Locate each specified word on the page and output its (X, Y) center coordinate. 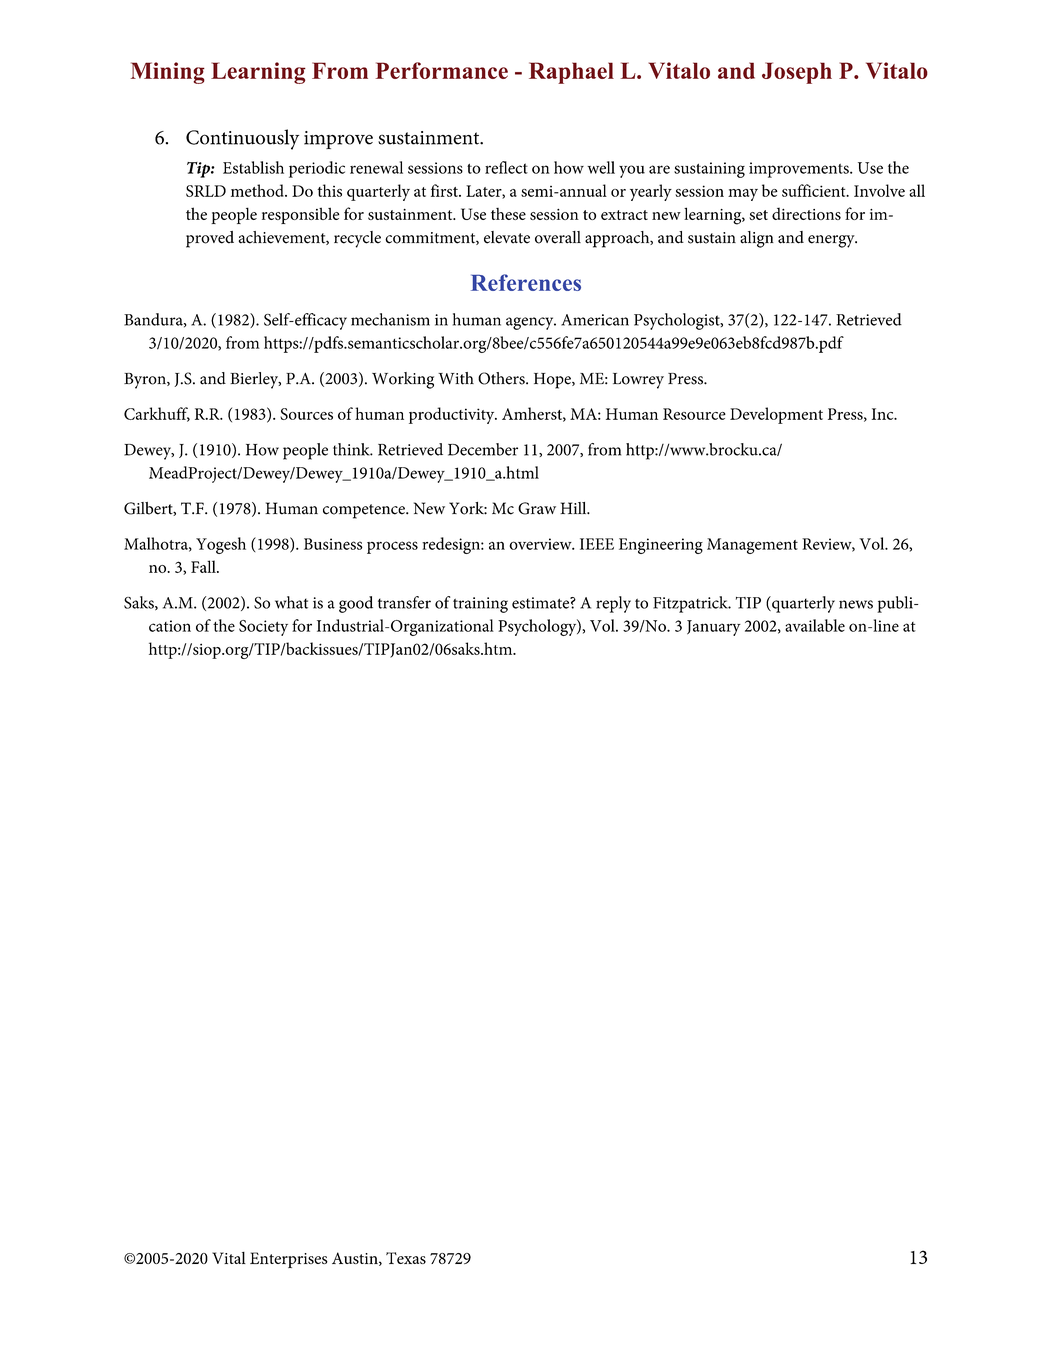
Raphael (571, 73)
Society (263, 628)
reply (613, 604)
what (291, 602)
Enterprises (289, 1260)
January (714, 628)
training (480, 605)
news (856, 604)
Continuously (242, 139)
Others (502, 378)
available (815, 625)
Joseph (797, 73)
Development (776, 415)
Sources (306, 414)
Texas (406, 1258)
